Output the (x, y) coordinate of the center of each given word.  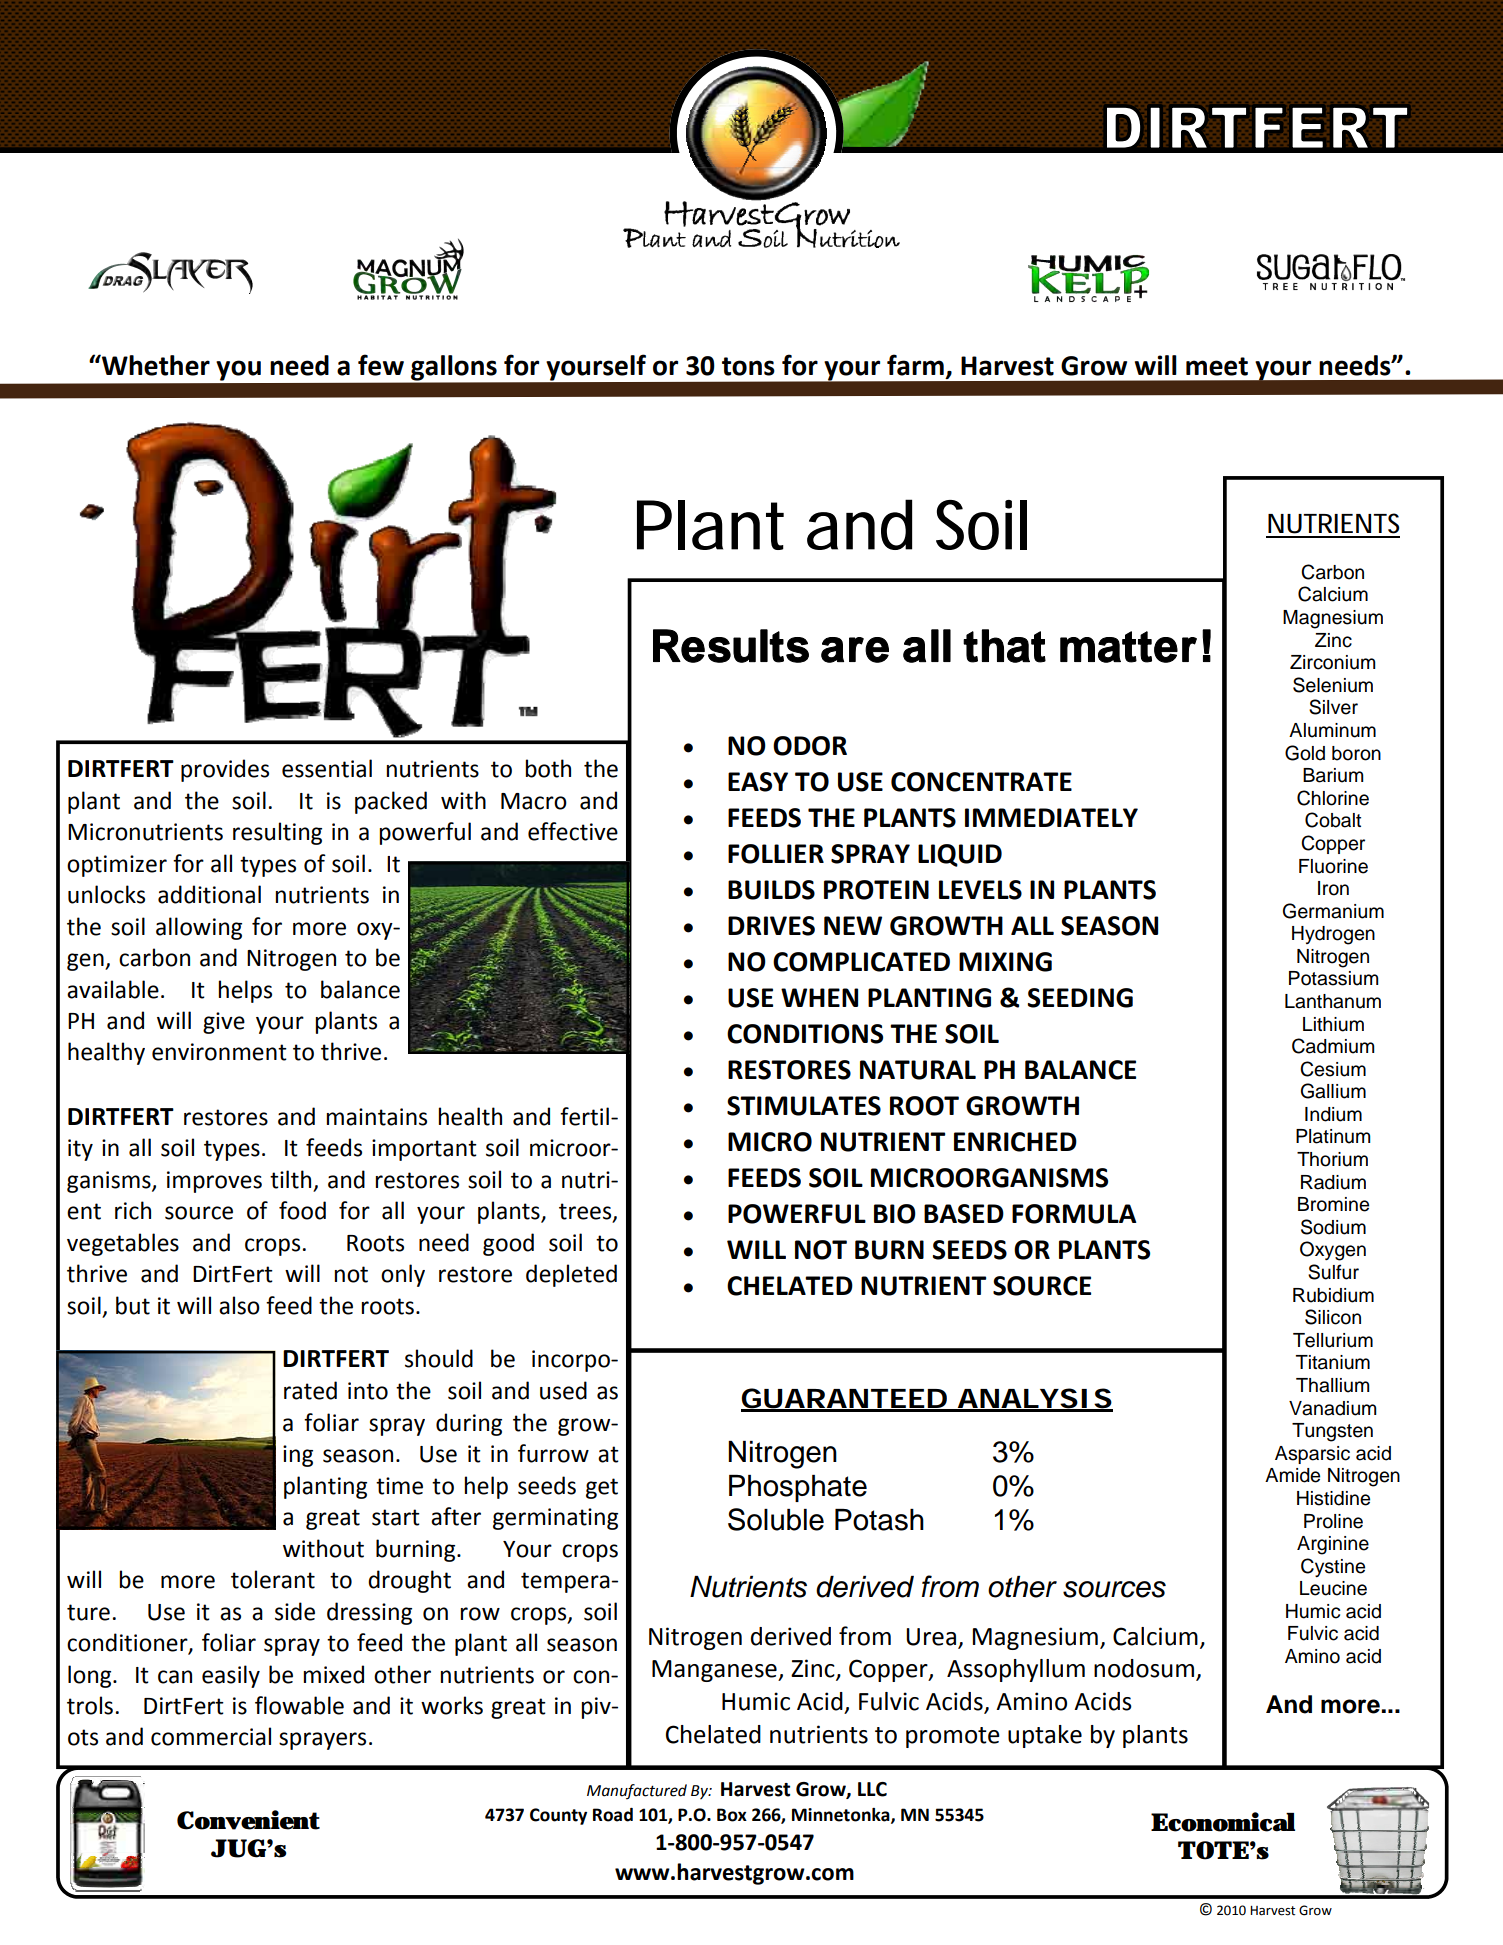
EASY (758, 782)
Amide (1292, 1475)
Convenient (248, 1820)
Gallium (1333, 1091)
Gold (1305, 753)
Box (732, 1815)
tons (748, 366)
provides (225, 770)
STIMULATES (804, 1106)
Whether (155, 365)
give (224, 1023)
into (368, 1391)
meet (1217, 366)
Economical (1223, 1822)
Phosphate (798, 1488)
